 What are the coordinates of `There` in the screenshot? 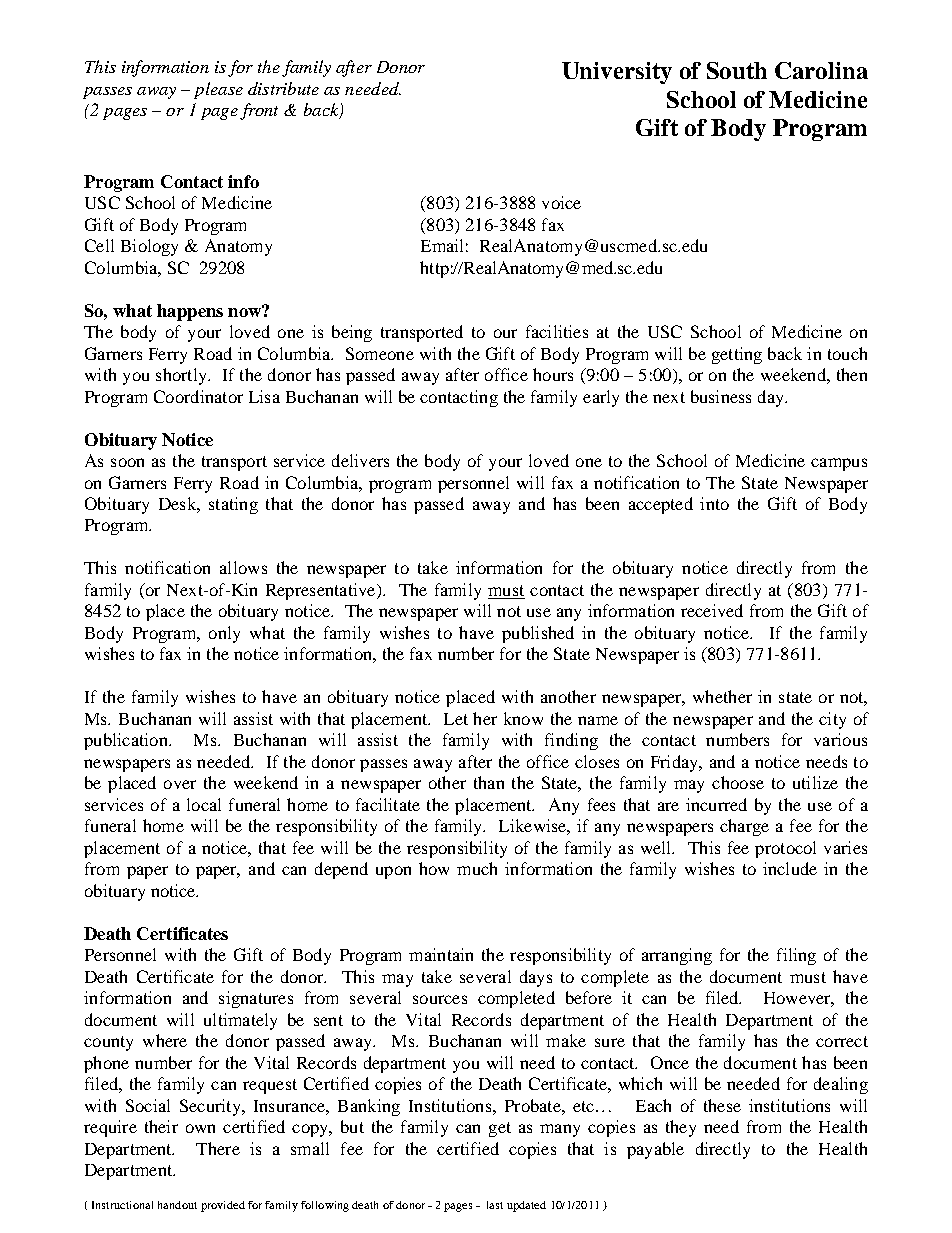 It's located at (218, 1148).
